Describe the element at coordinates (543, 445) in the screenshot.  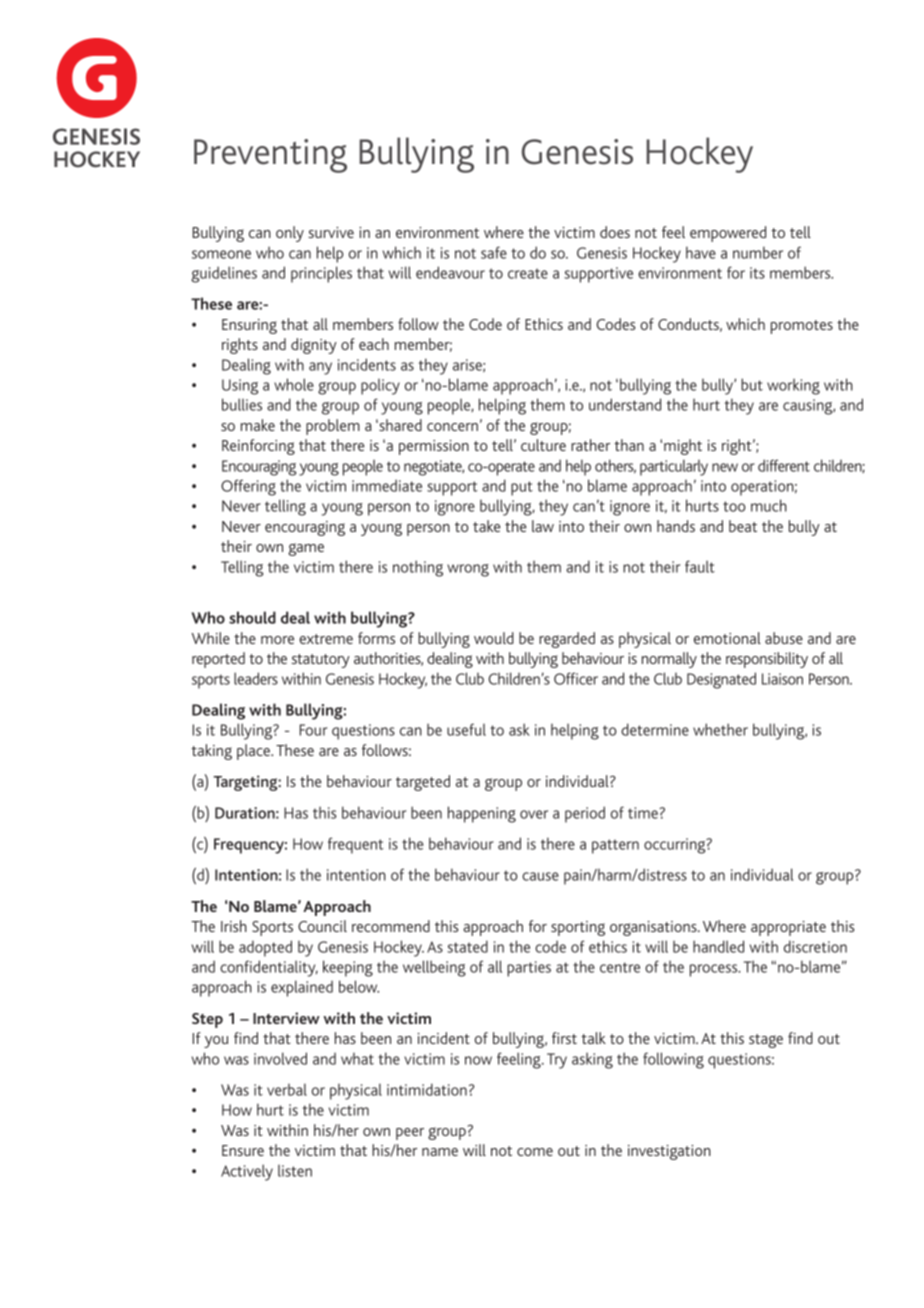
I see `culture` at that location.
